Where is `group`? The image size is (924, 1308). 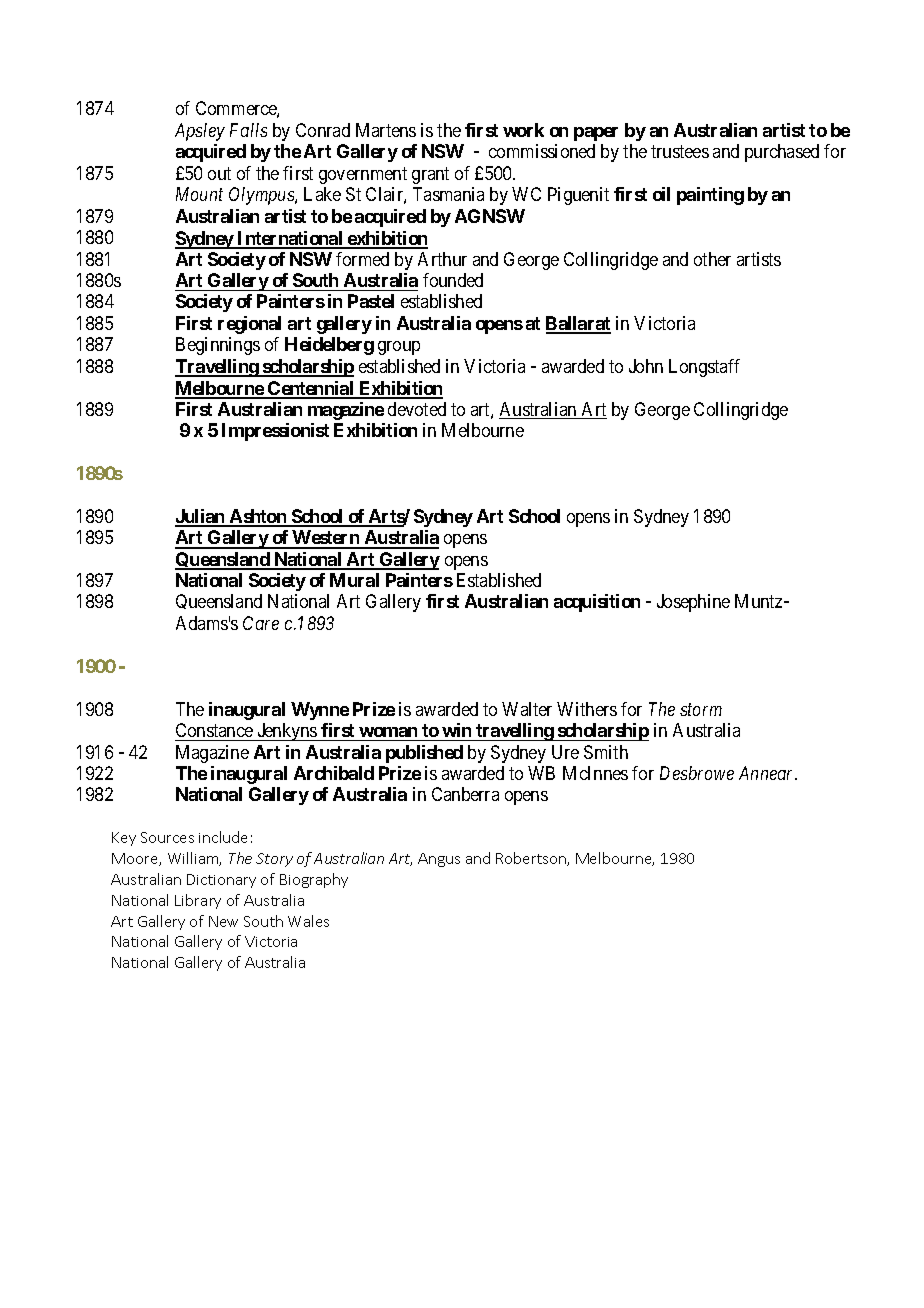
group is located at coordinates (399, 348).
